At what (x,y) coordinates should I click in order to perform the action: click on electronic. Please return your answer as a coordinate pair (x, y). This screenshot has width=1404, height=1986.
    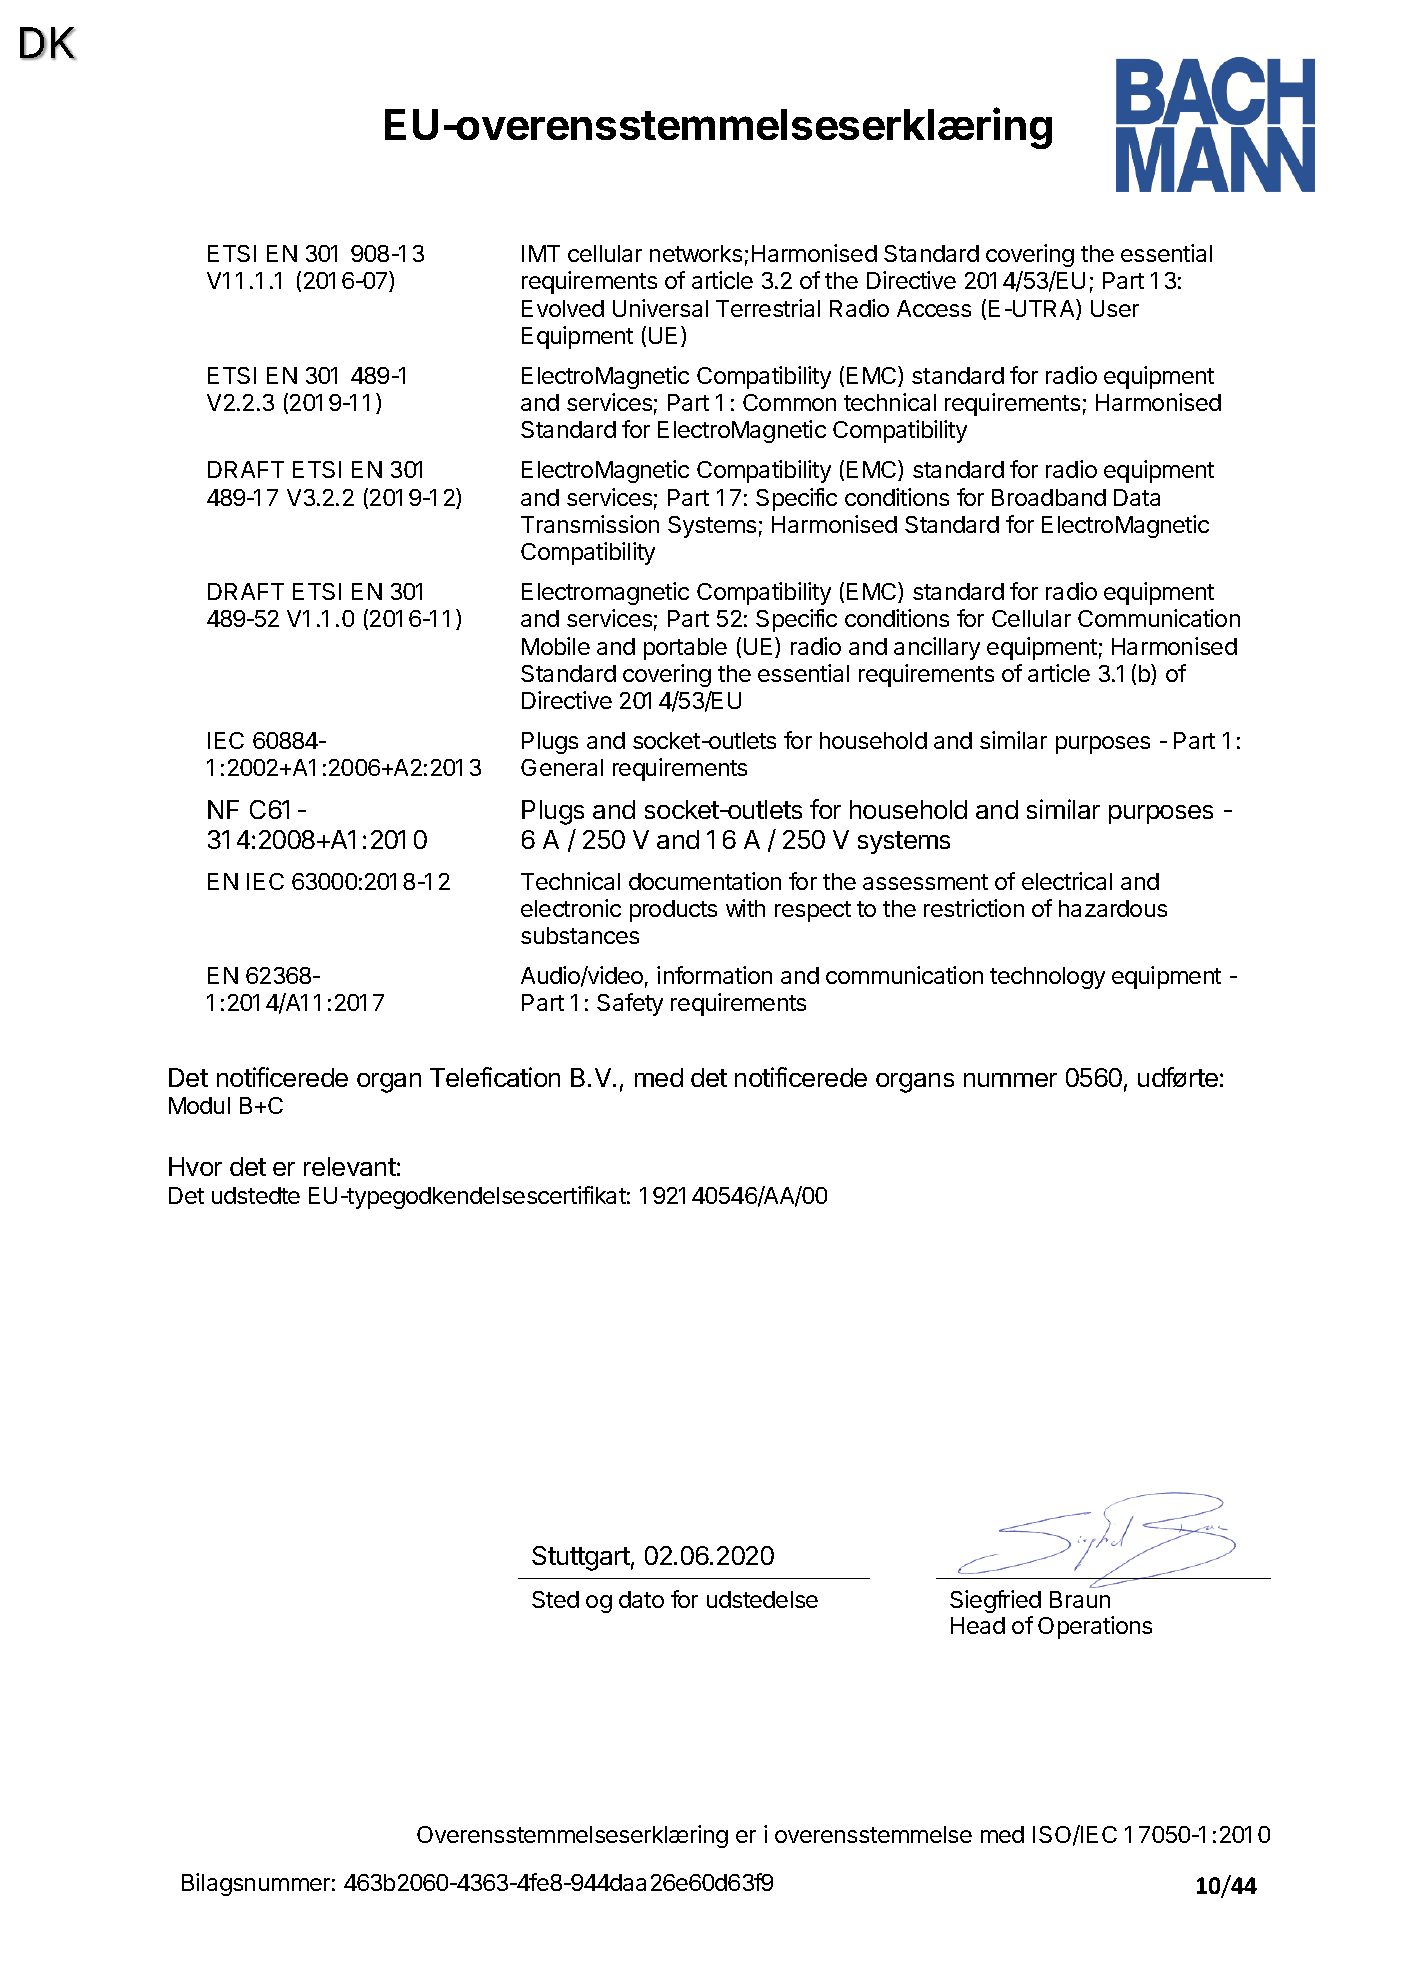
    Looking at the image, I should click on (571, 908).
